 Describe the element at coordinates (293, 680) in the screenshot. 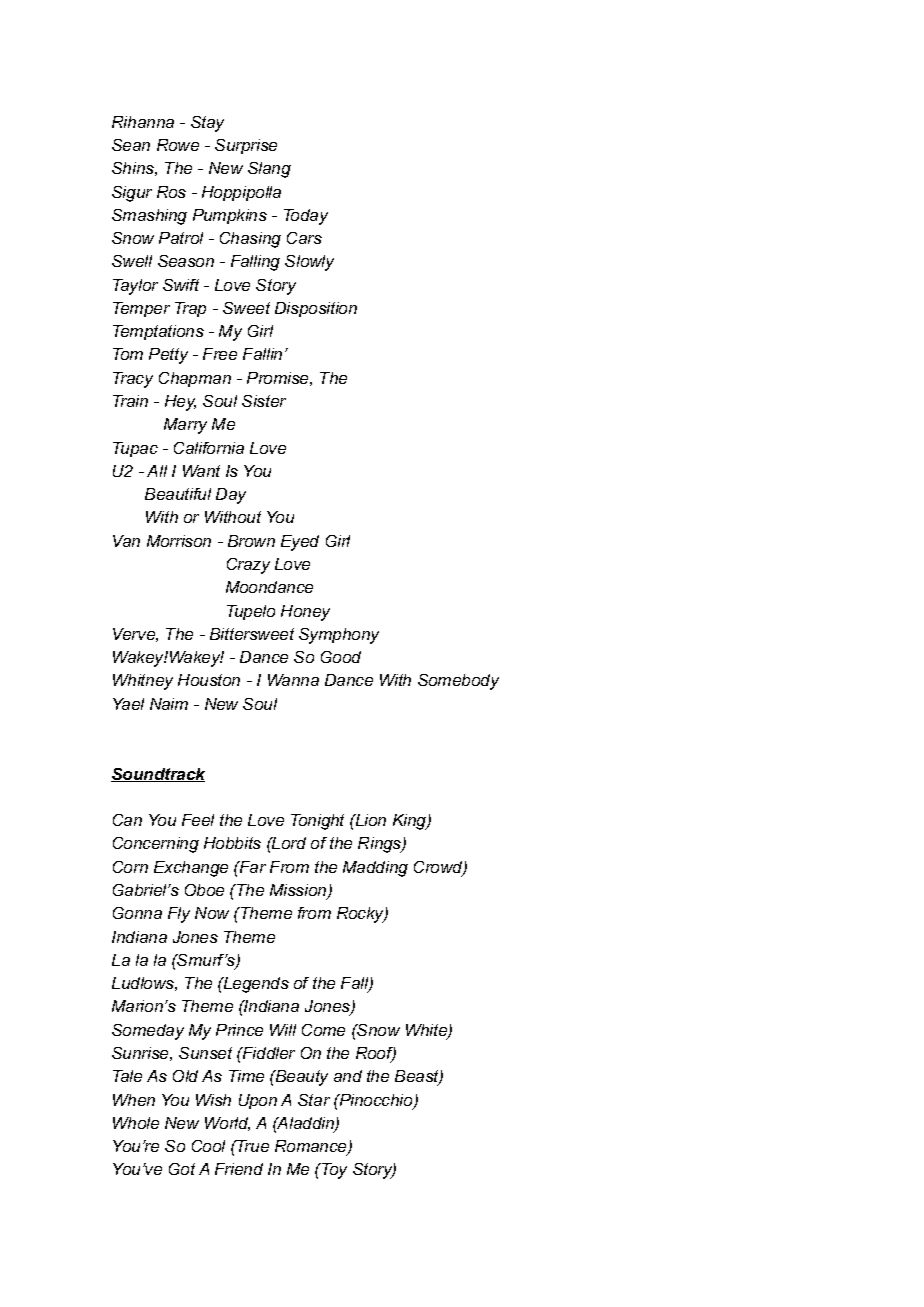

I see `Wanna` at that location.
